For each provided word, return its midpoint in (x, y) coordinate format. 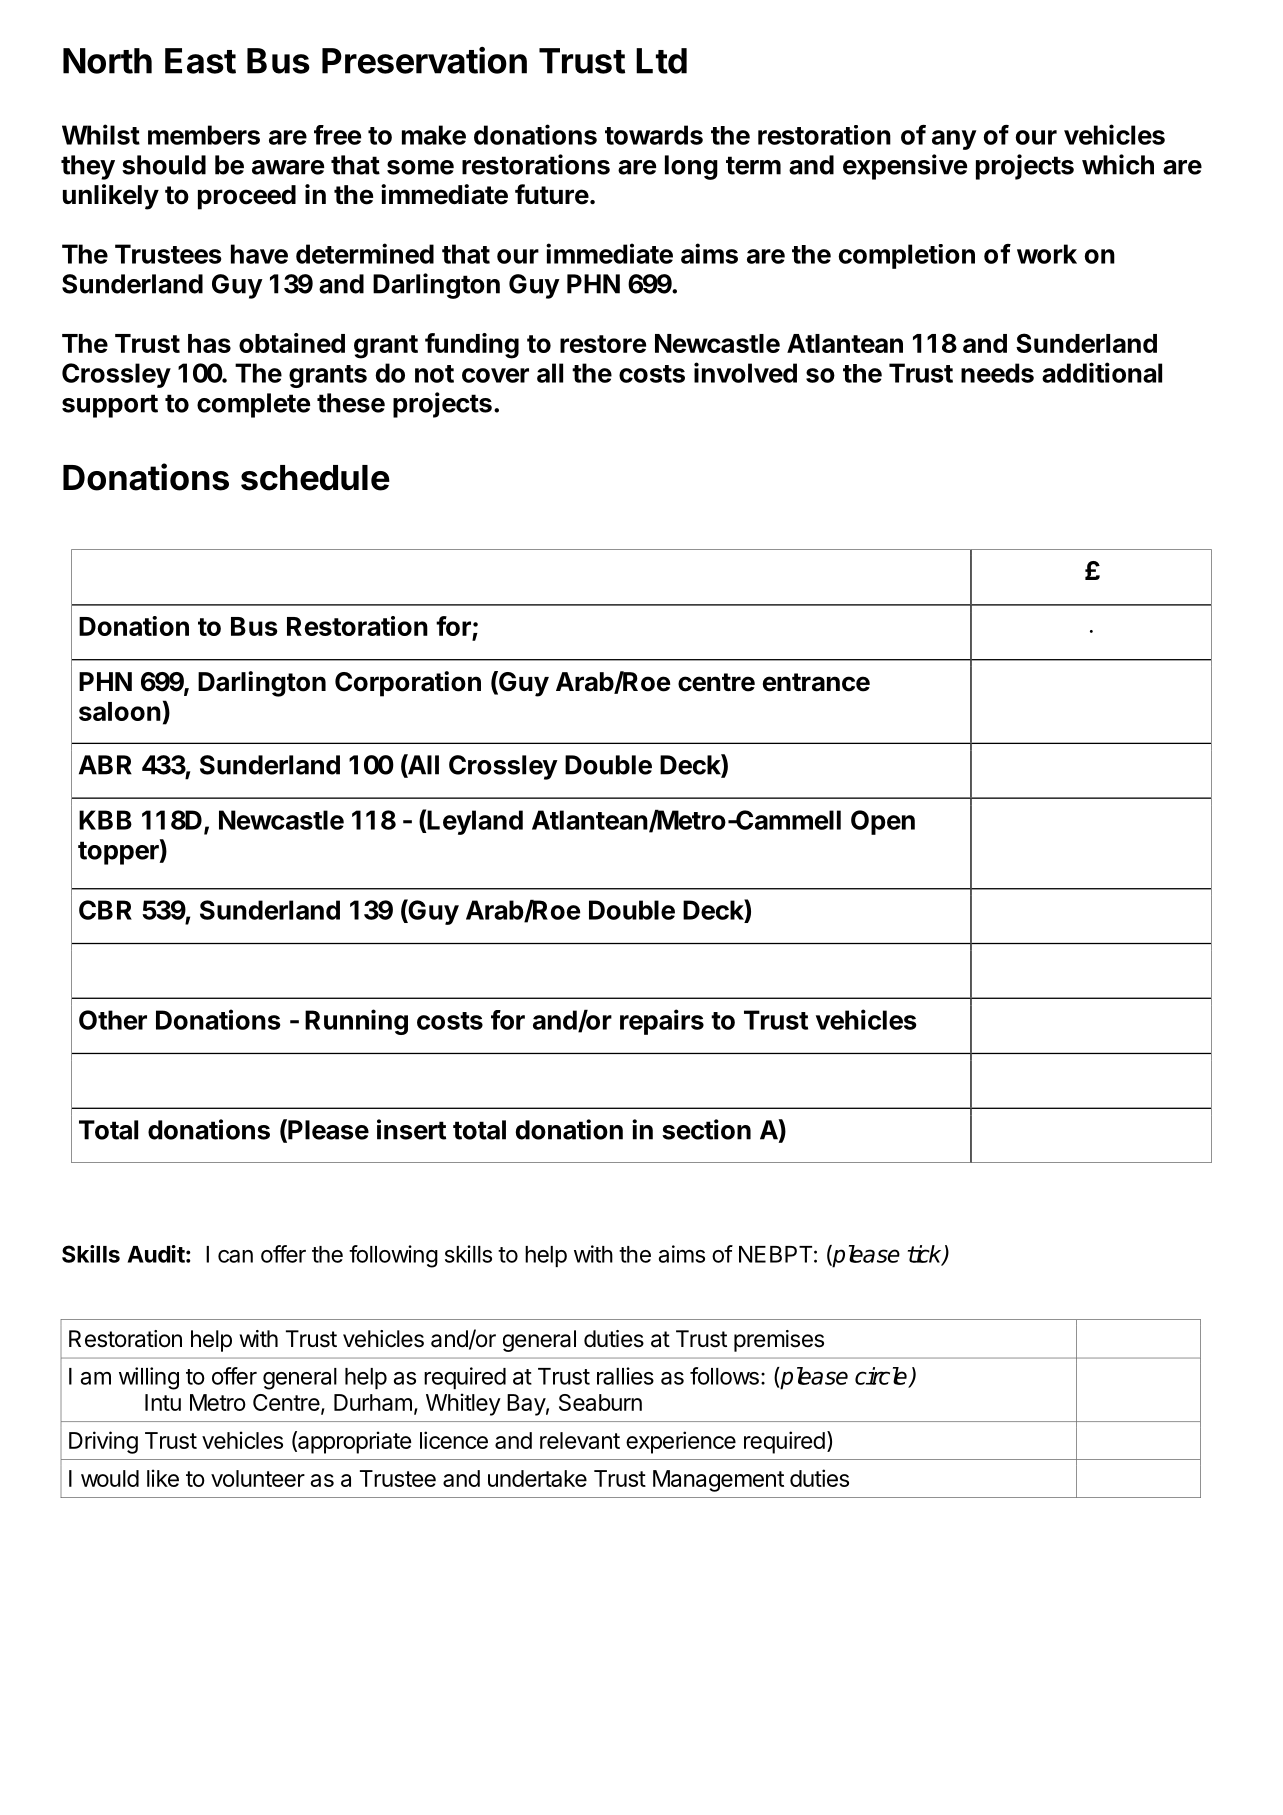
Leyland (474, 822)
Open (883, 822)
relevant (580, 1440)
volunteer (258, 1478)
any (954, 140)
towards (654, 135)
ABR (105, 765)
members (204, 135)
